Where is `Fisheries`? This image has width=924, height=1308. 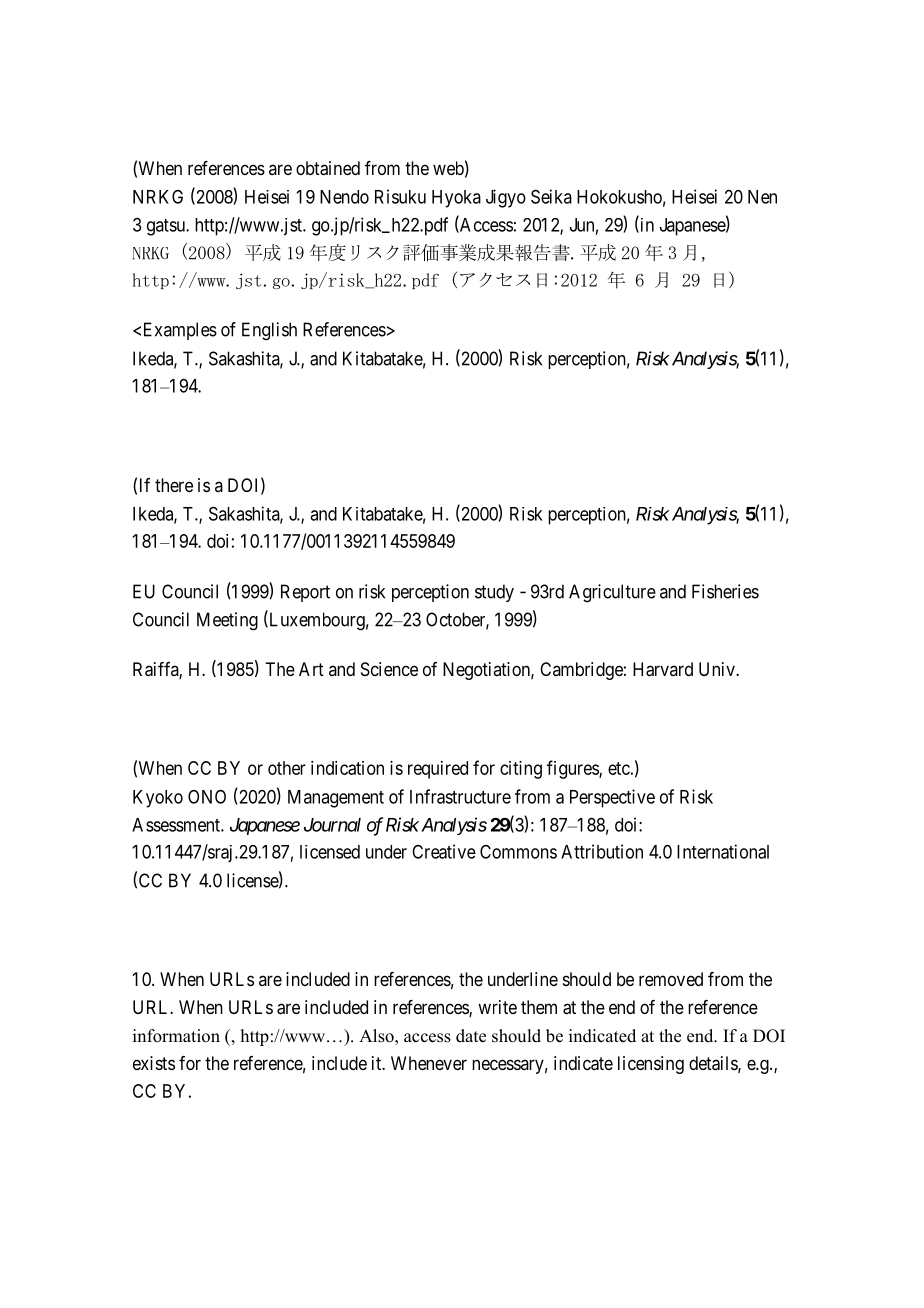 Fisheries is located at coordinates (725, 591).
